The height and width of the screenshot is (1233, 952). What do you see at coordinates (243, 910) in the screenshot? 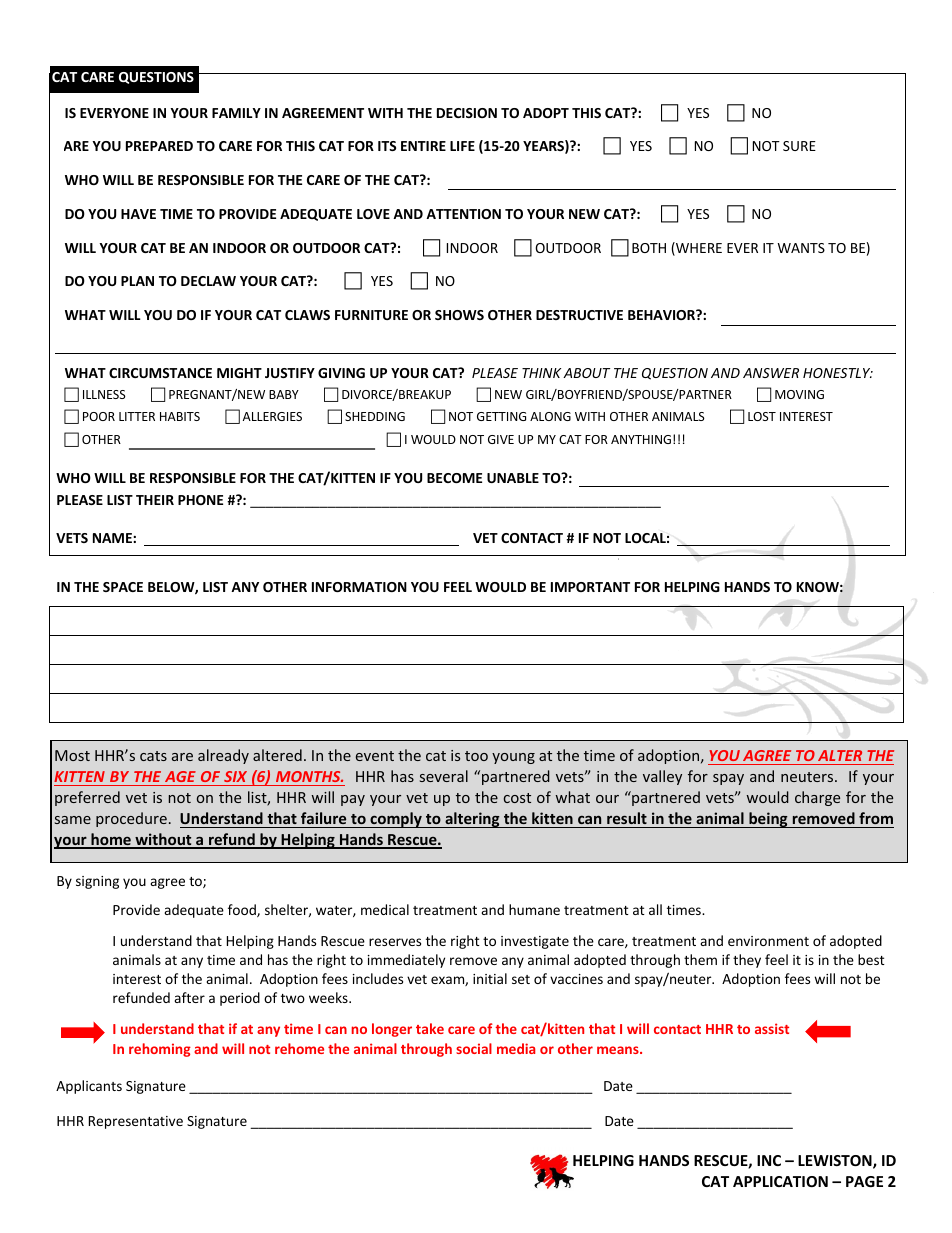
I see `food` at bounding box center [243, 910].
